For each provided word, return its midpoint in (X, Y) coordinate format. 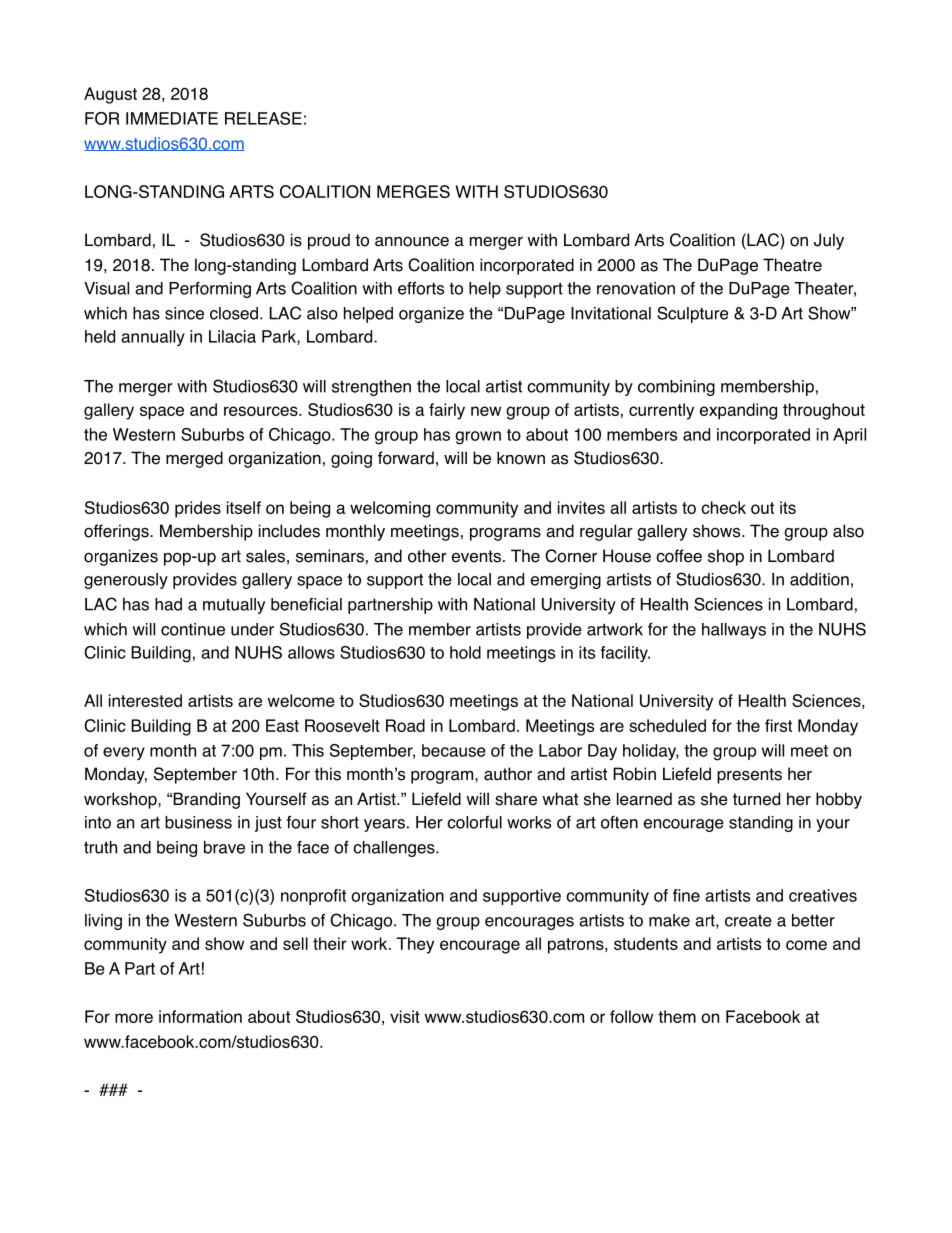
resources (262, 411)
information (200, 1016)
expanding (738, 411)
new (486, 411)
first (778, 725)
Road (405, 725)
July (829, 241)
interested (145, 700)
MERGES (413, 191)
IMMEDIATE (172, 118)
